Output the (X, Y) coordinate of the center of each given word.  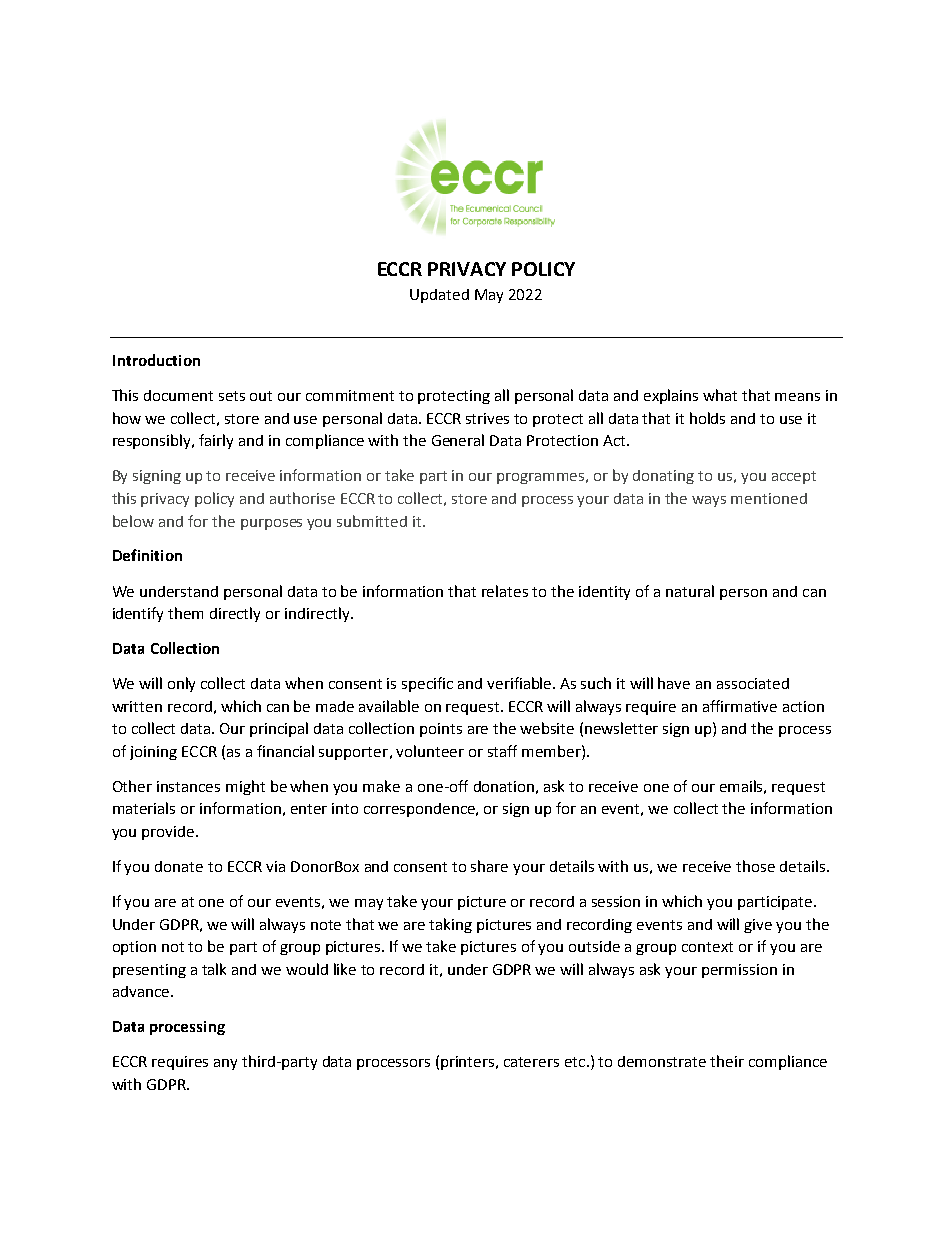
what (720, 395)
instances (188, 786)
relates (505, 591)
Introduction (156, 360)
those (755, 866)
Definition (147, 555)
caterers (531, 1062)
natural (690, 591)
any (225, 1064)
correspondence (421, 810)
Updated (439, 296)
